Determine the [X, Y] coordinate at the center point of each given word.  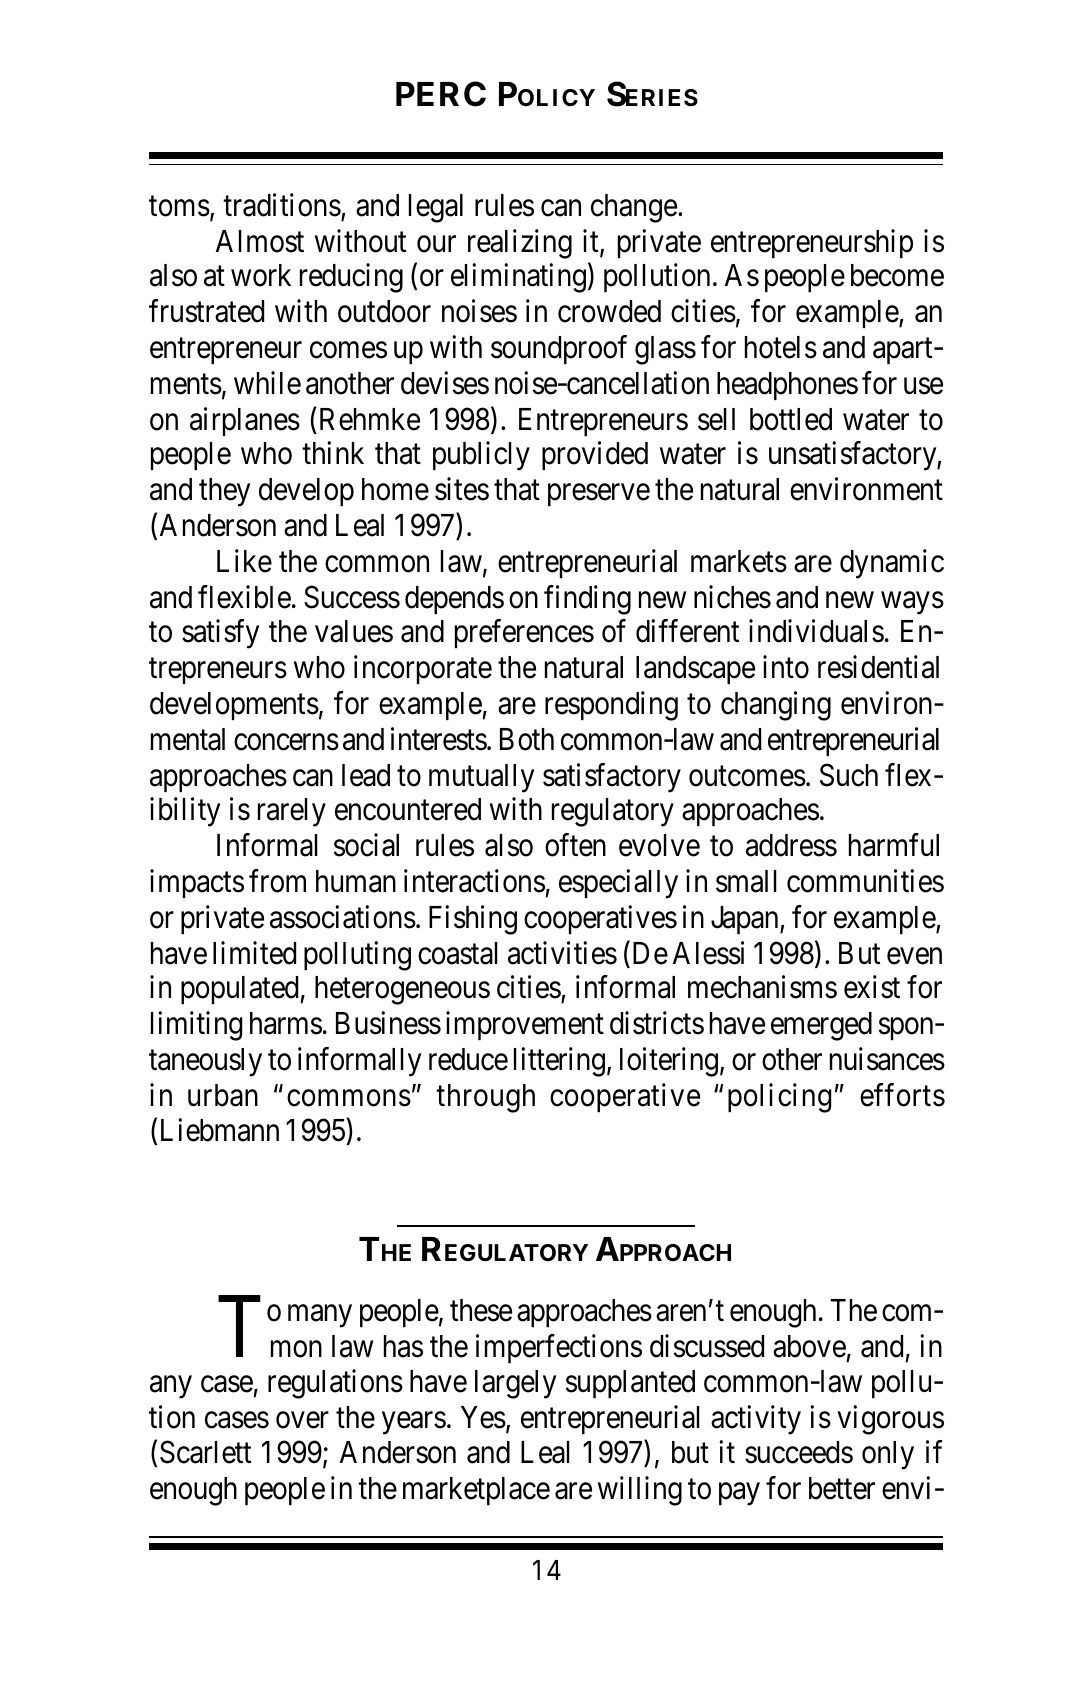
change [634, 208]
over [302, 1420]
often [575, 845]
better [842, 1488]
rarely [292, 812]
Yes [483, 1417]
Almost [260, 241]
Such [849, 775]
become [897, 275]
